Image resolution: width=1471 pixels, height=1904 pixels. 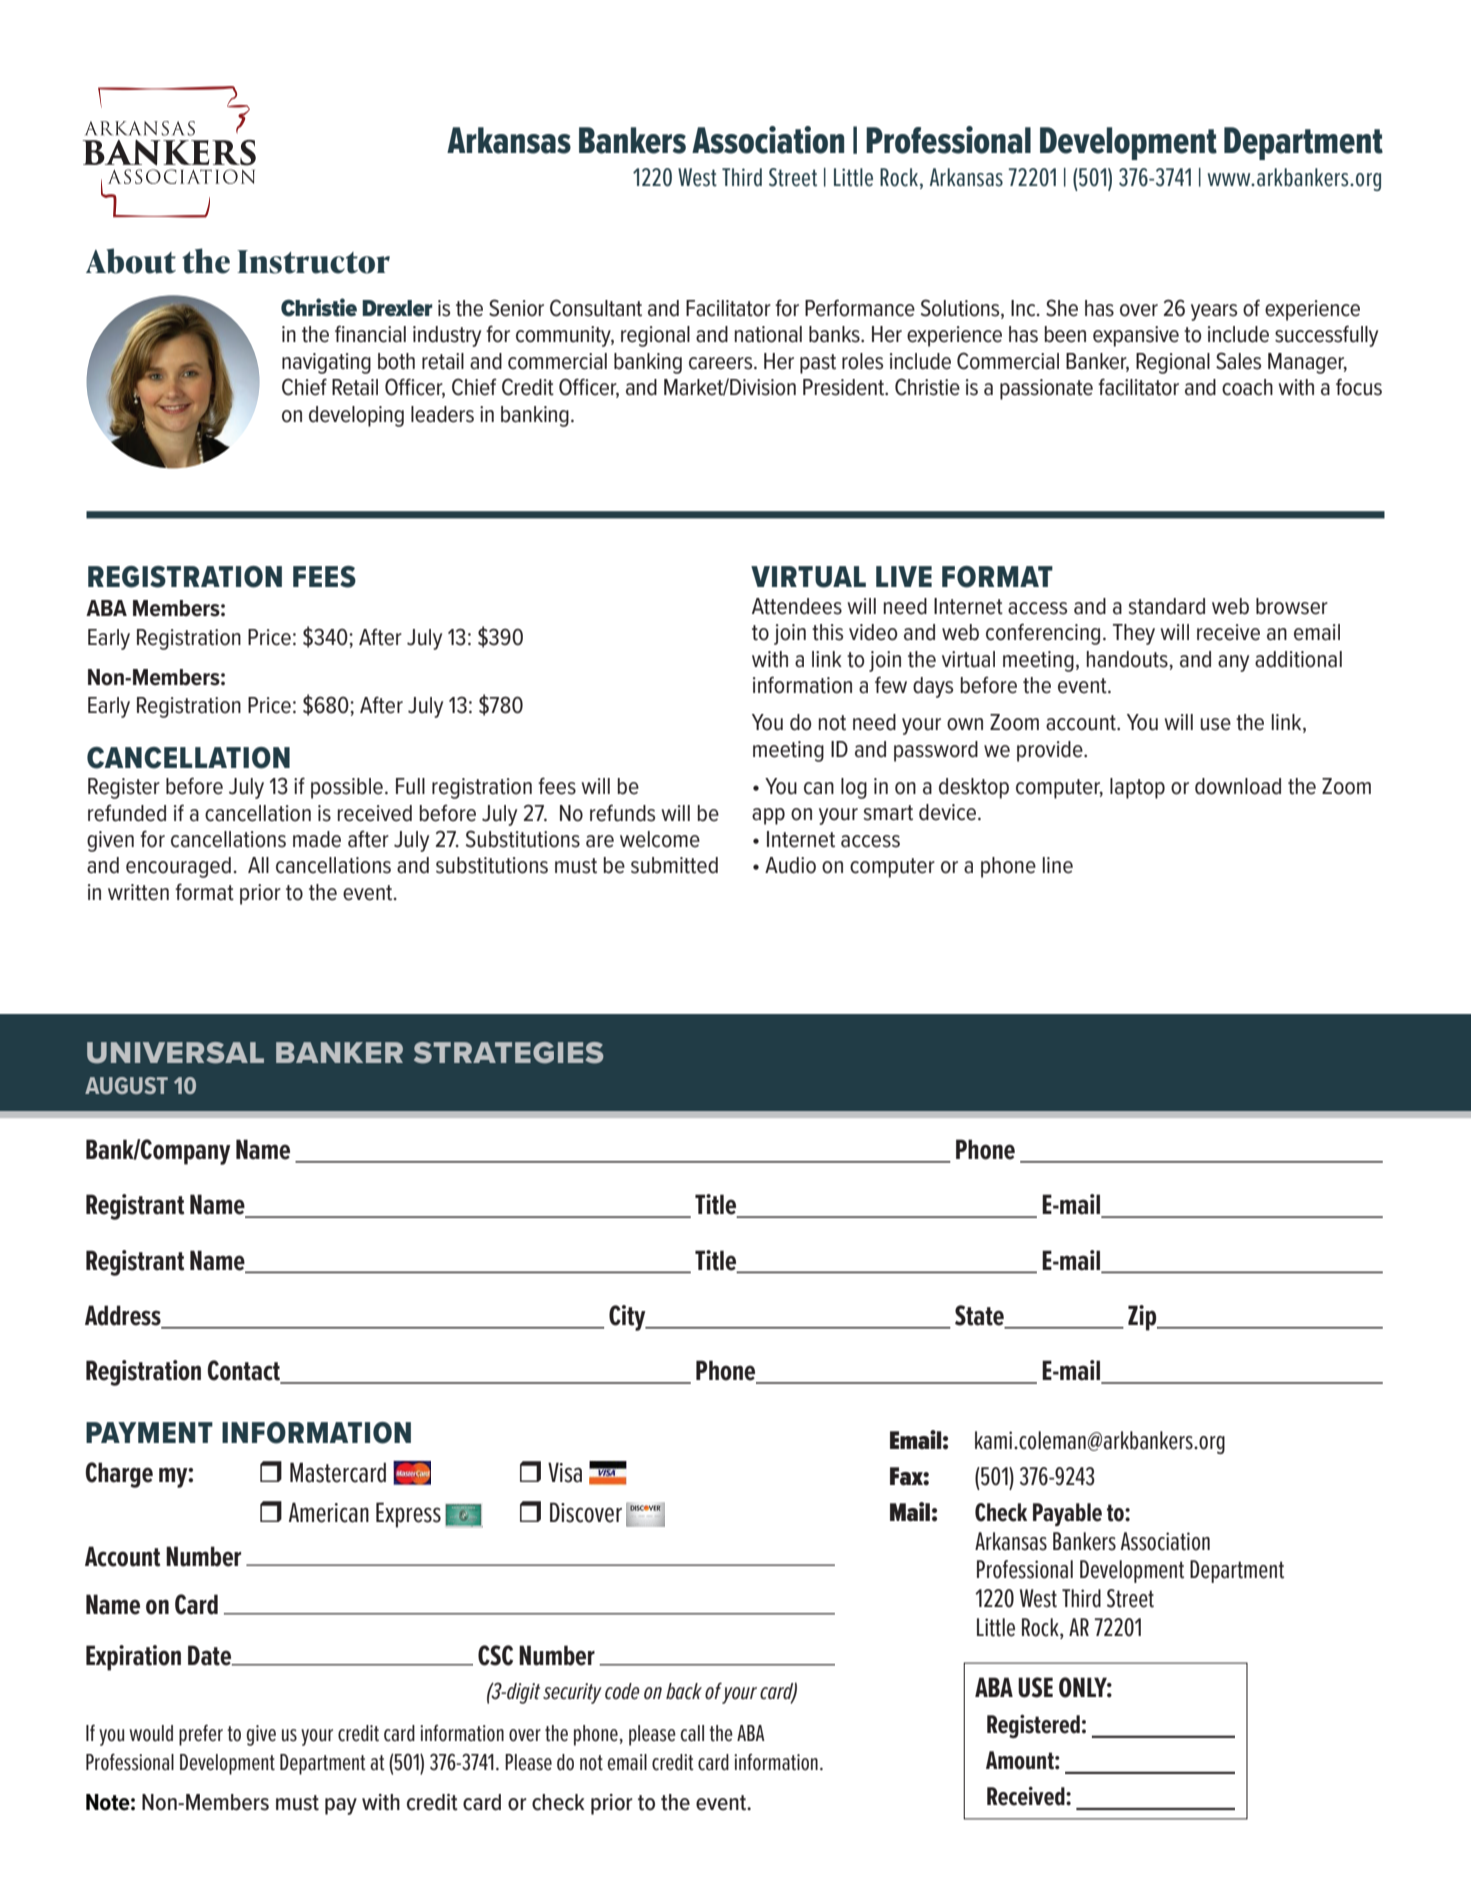 I want to click on back, so click(x=684, y=1691).
